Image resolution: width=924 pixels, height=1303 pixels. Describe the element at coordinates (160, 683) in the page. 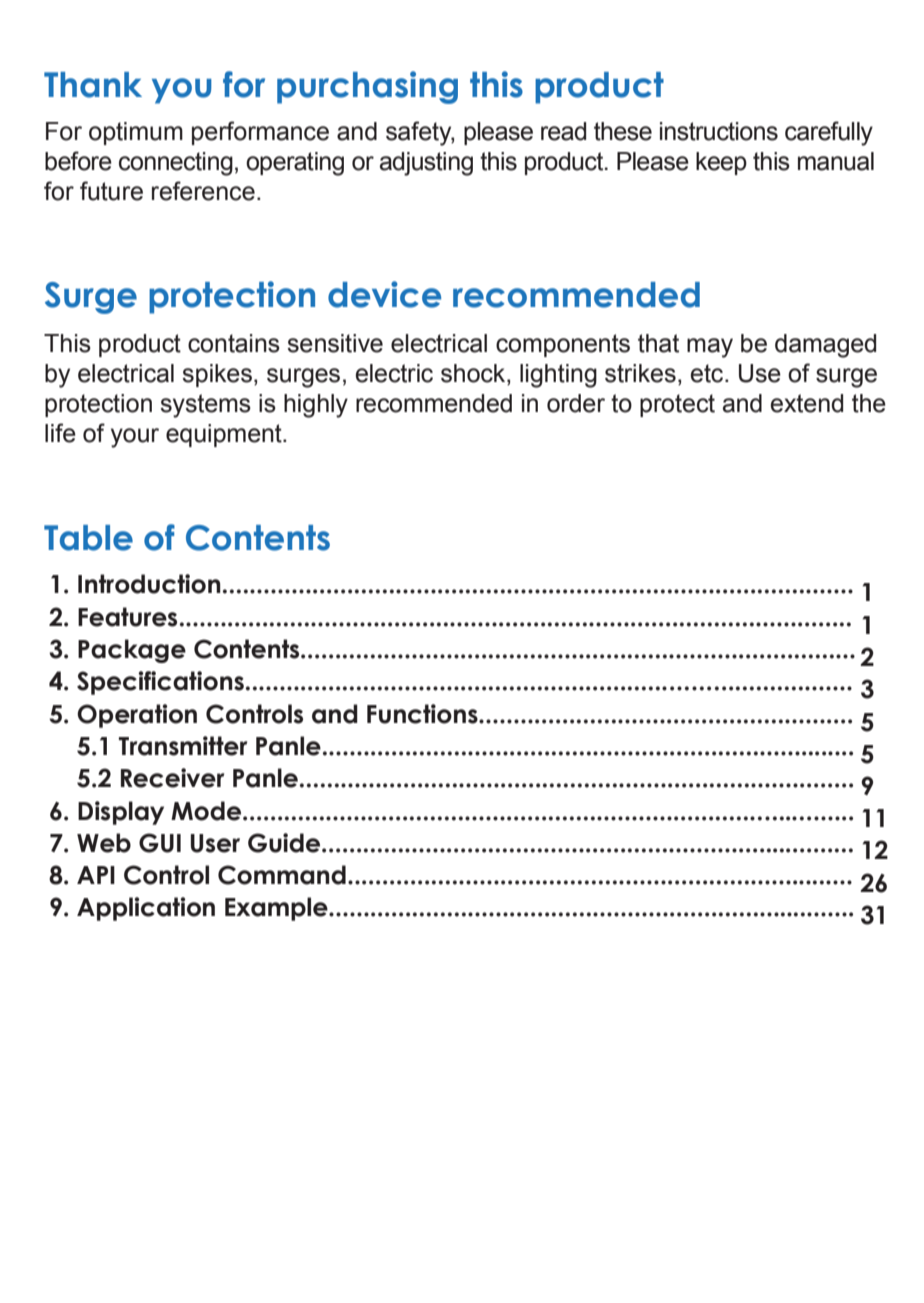

I see `Specifications` at that location.
